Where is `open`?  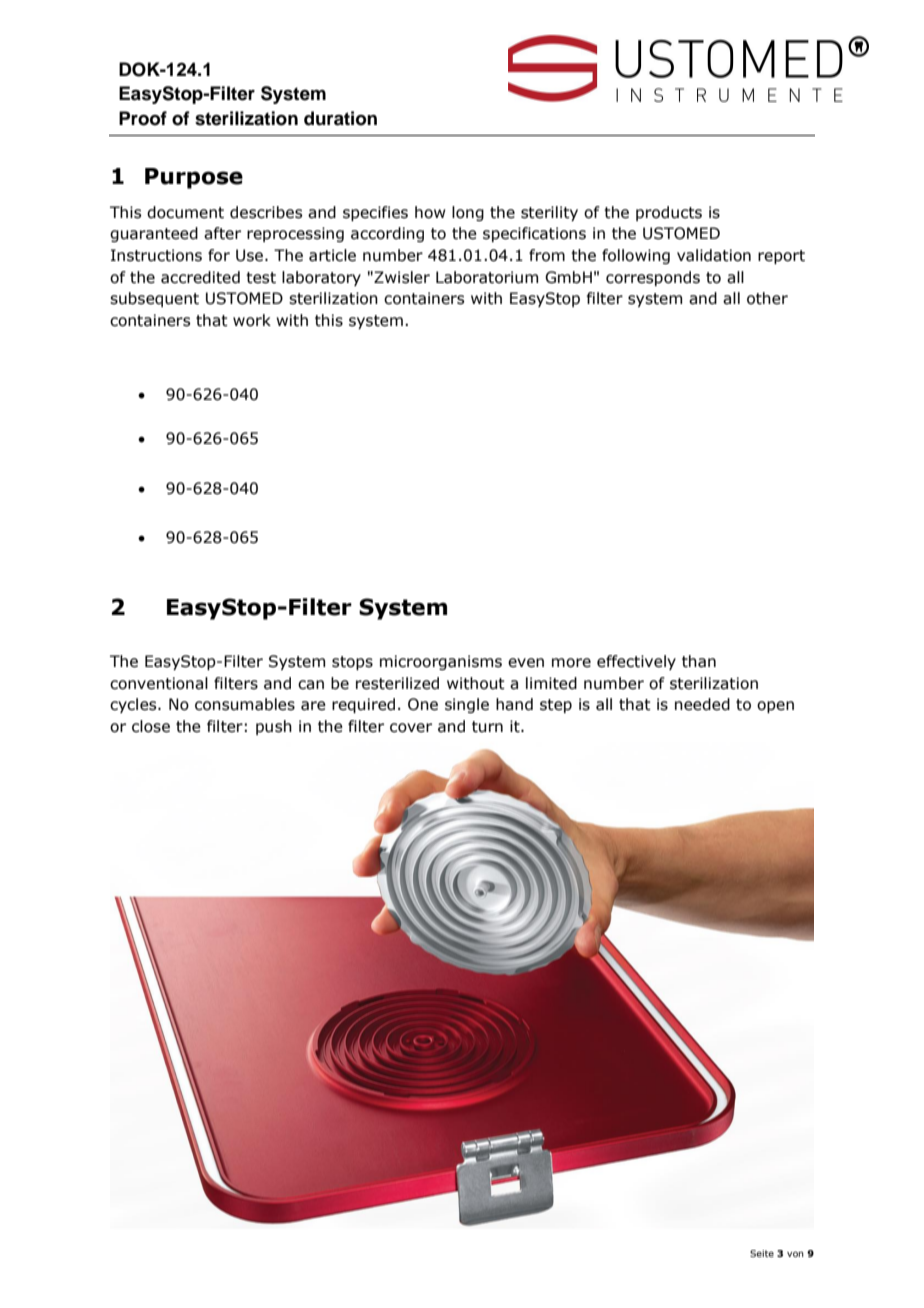 open is located at coordinates (775, 707).
